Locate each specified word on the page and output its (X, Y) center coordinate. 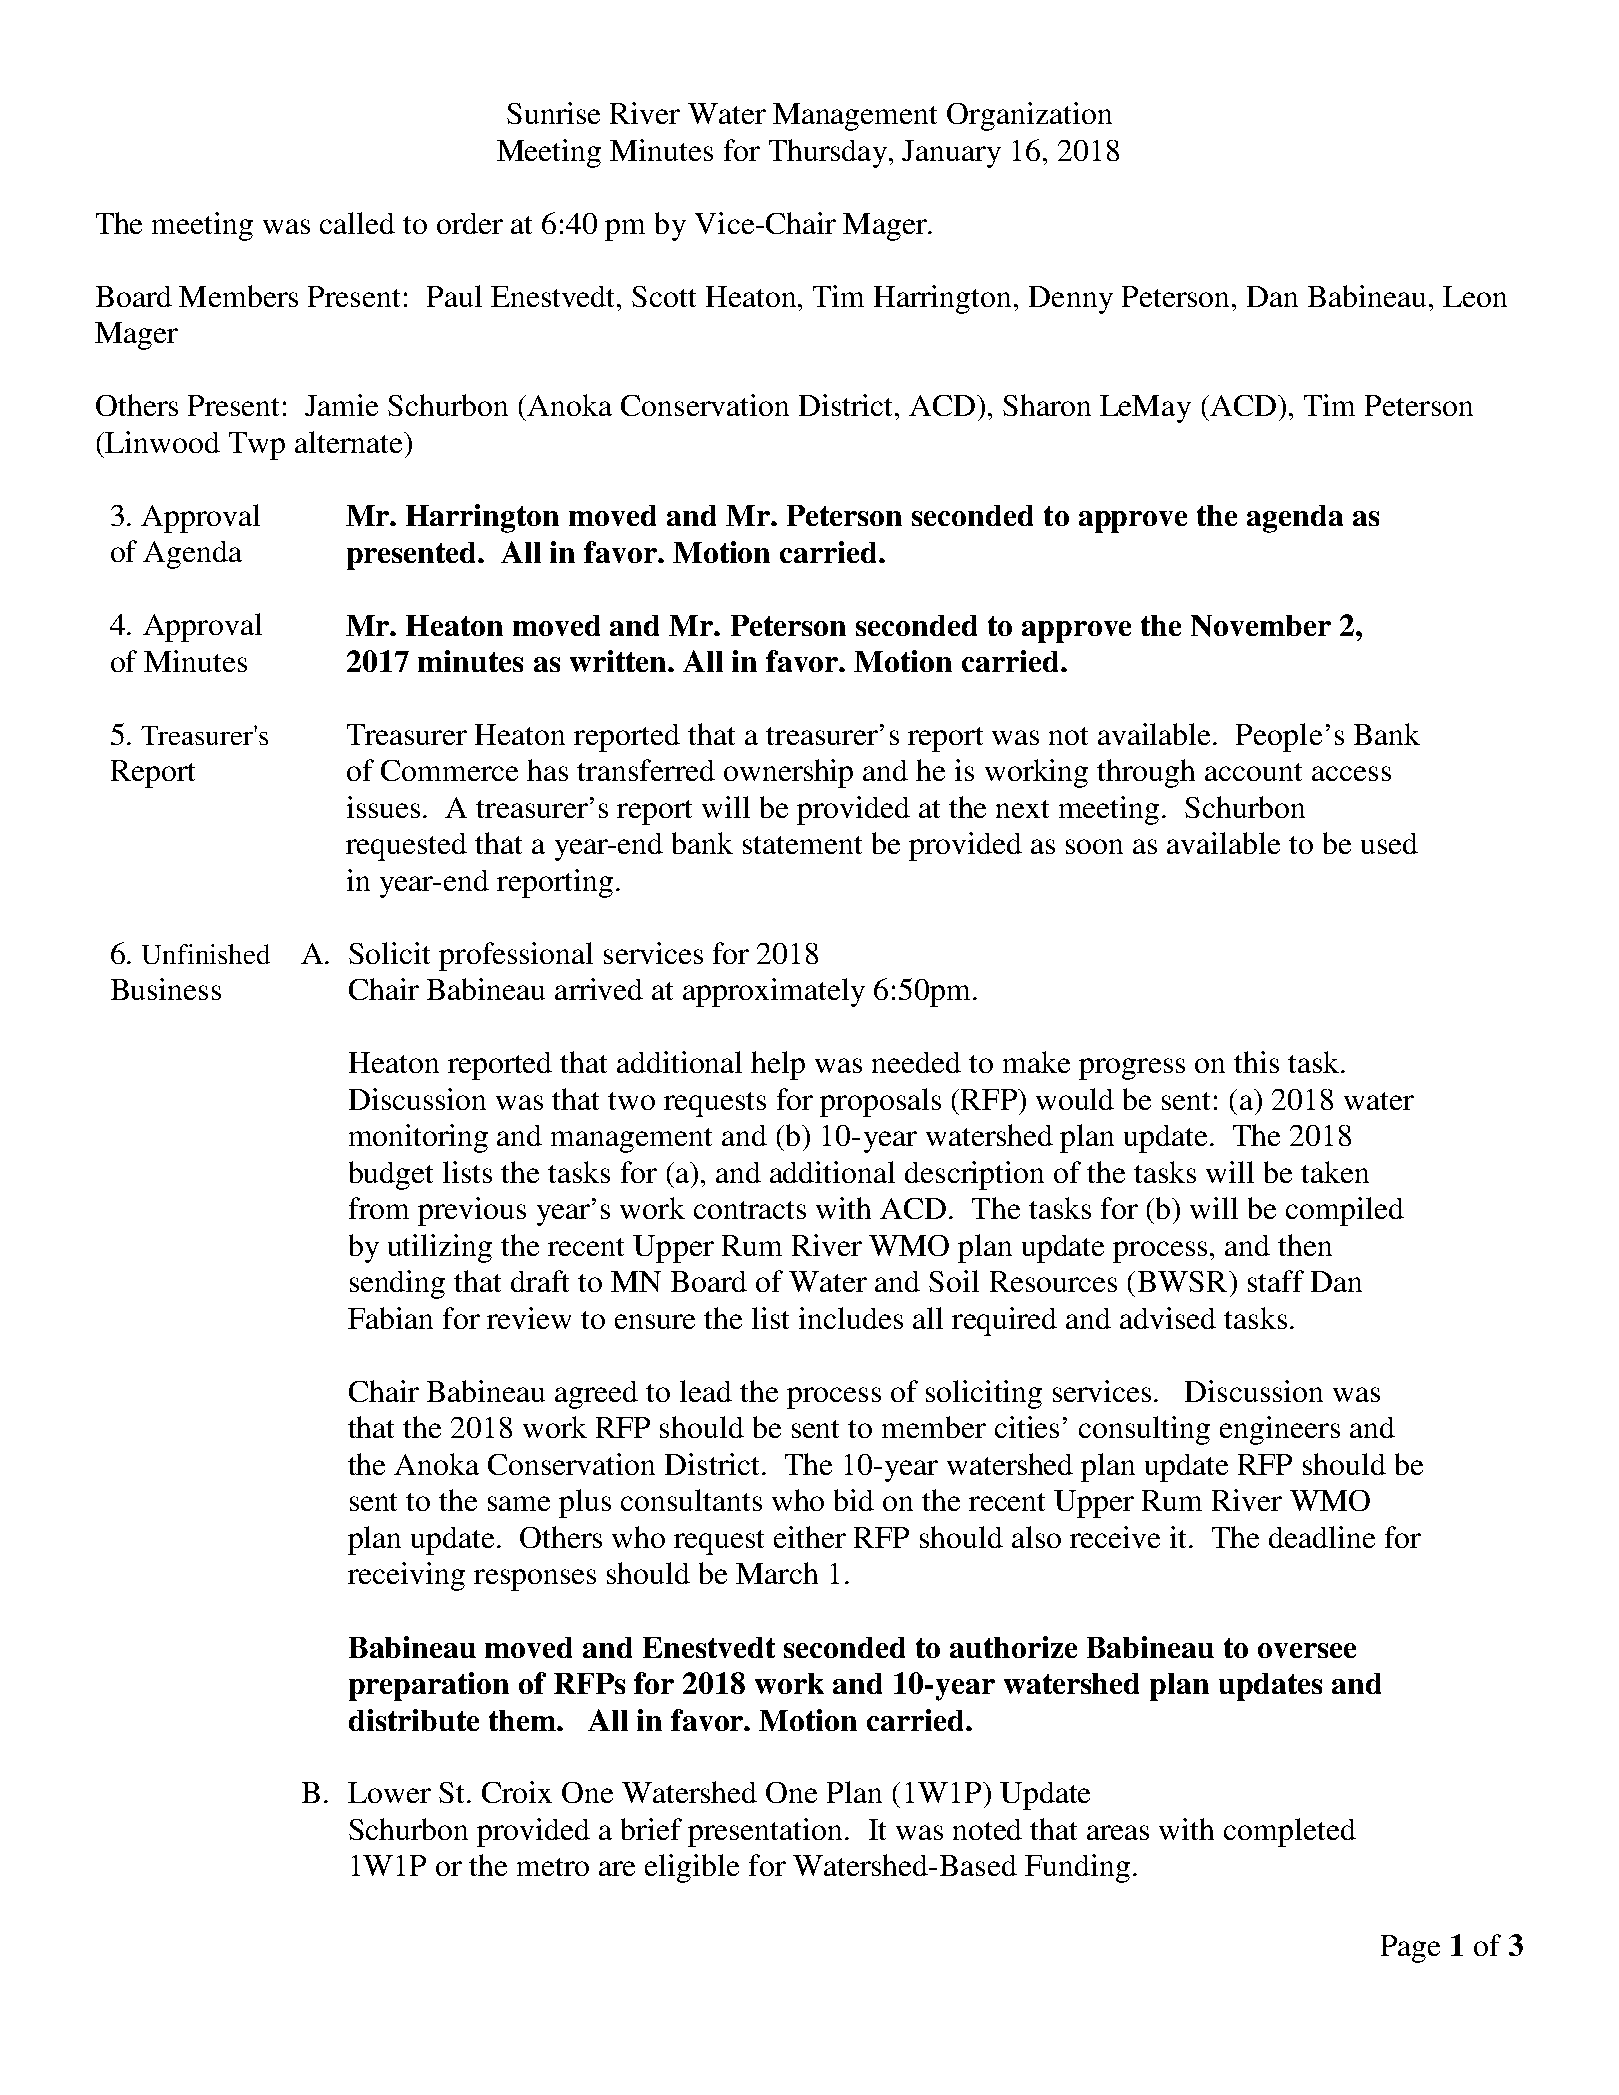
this (1256, 1062)
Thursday (829, 153)
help (778, 1065)
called (357, 223)
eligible (692, 1868)
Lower (389, 1792)
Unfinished (206, 954)
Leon (1475, 296)
